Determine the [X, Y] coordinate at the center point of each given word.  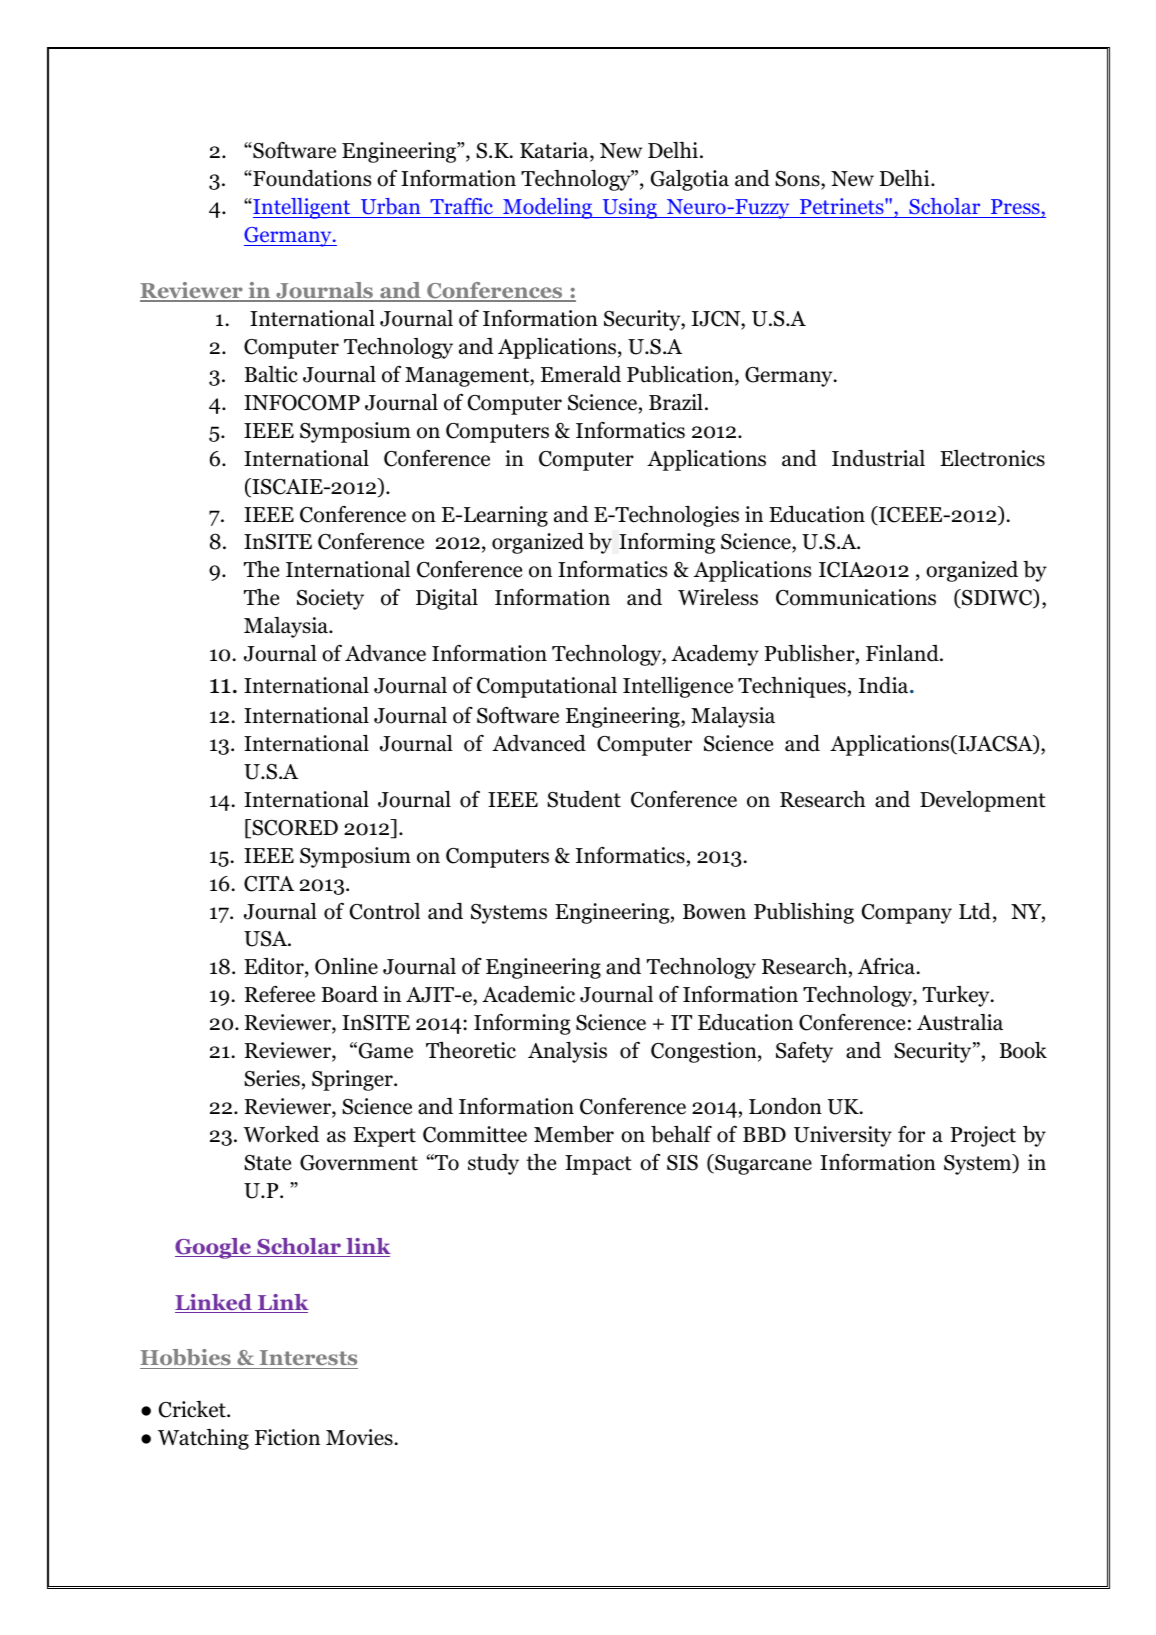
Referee [280, 994]
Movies [359, 1437]
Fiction [287, 1437]
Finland [903, 653]
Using [629, 208]
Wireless [718, 597]
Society [330, 599]
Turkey [957, 996]
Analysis [567, 1052]
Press [1015, 208]
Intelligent [302, 208]
